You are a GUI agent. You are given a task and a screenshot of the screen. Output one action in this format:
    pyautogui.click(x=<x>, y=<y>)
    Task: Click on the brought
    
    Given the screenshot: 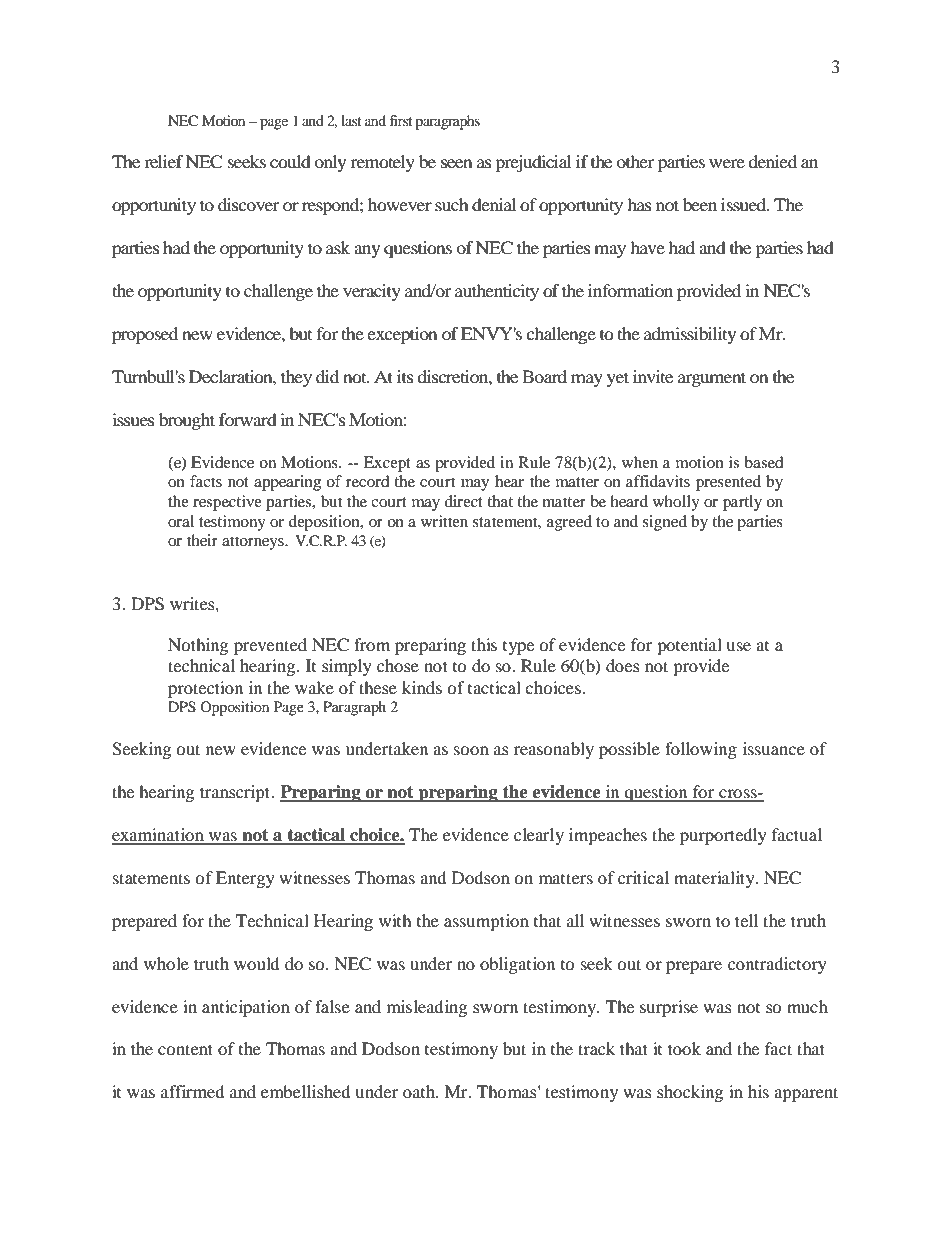 What is the action you would take?
    pyautogui.click(x=187, y=421)
